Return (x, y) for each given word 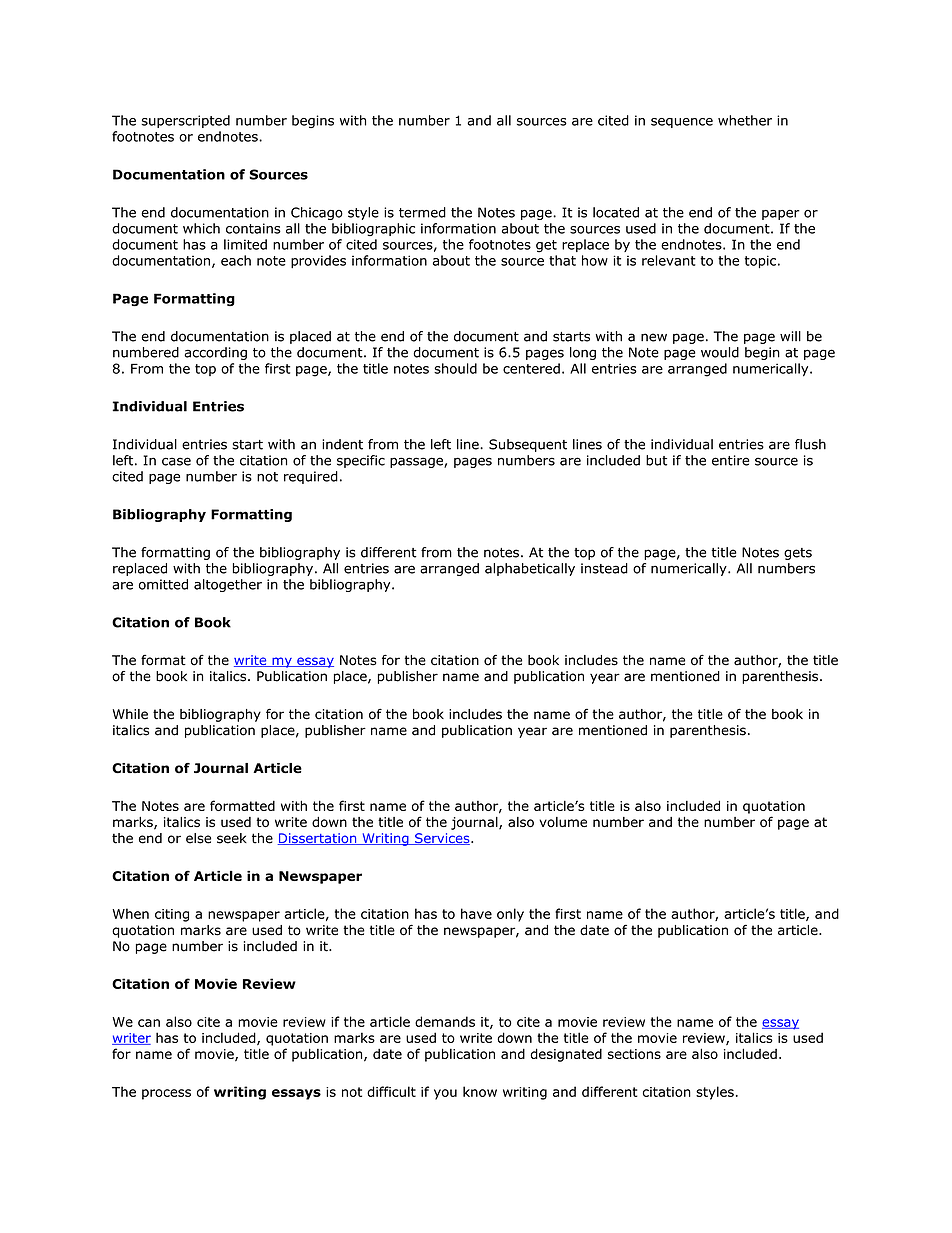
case (176, 461)
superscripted (185, 121)
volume (563, 822)
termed (422, 212)
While (130, 714)
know (480, 1091)
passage (417, 462)
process (166, 1094)
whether (745, 120)
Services (442, 839)
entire (731, 460)
